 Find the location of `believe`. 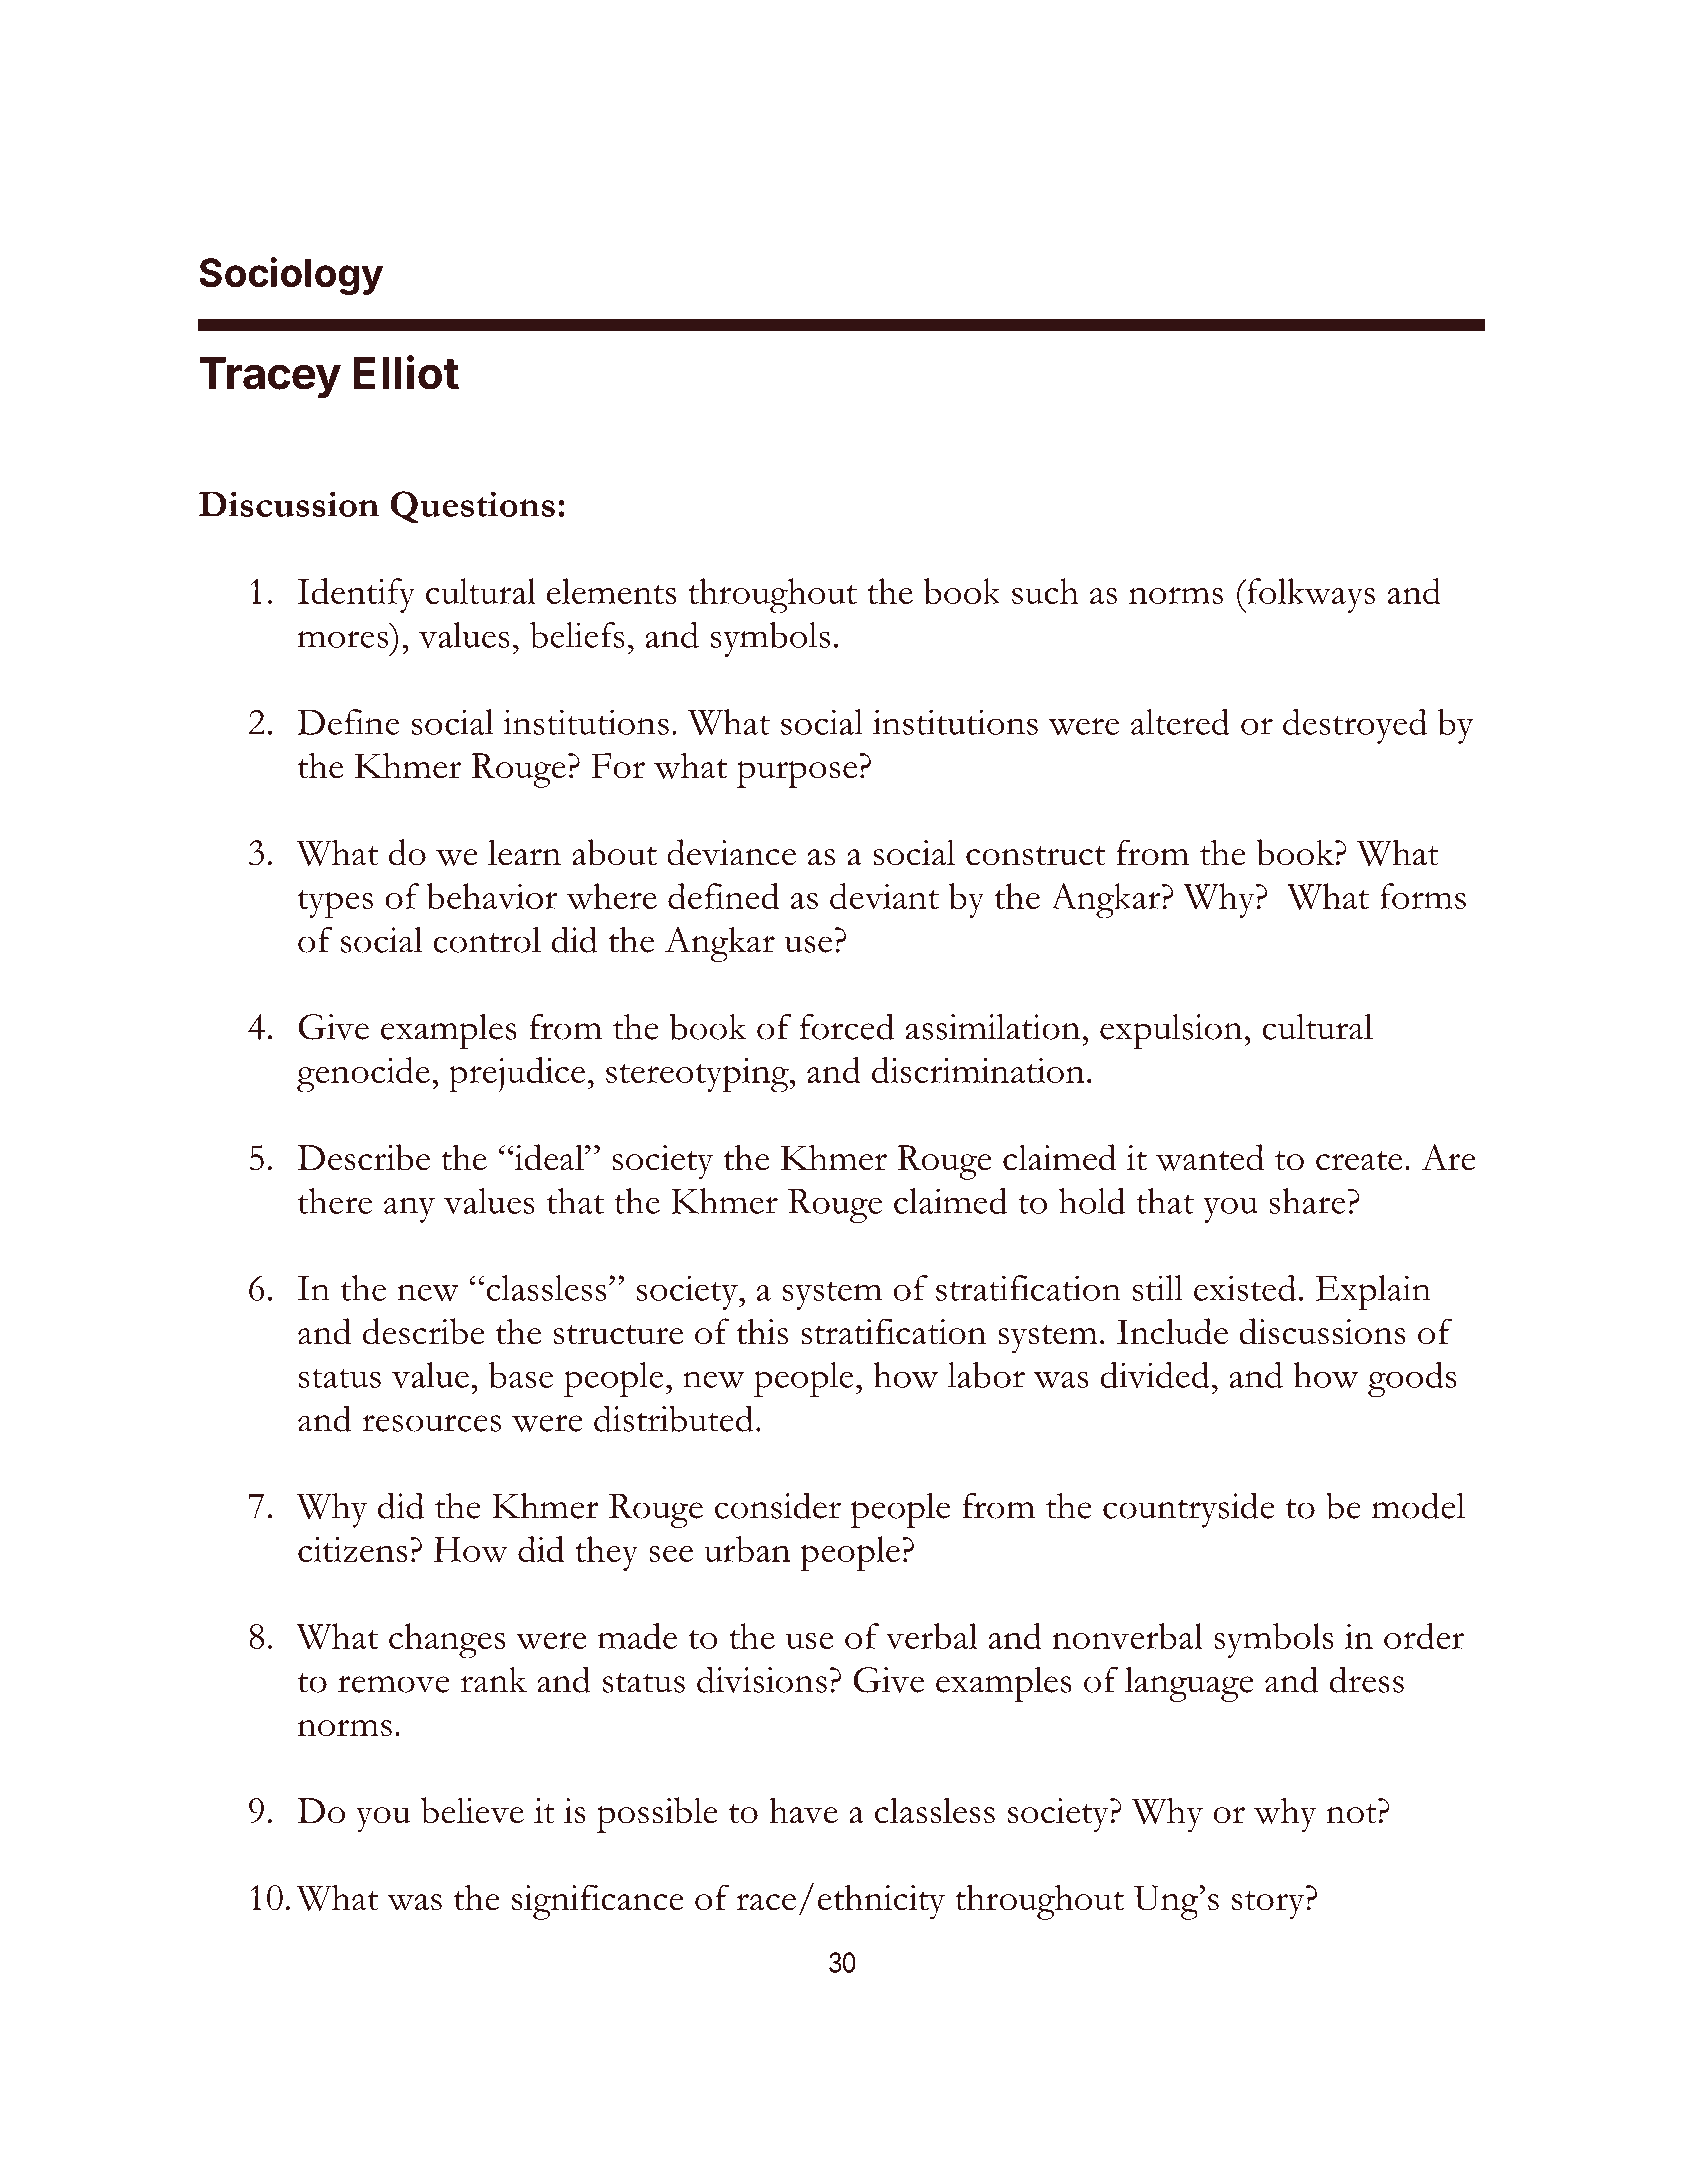

believe is located at coordinates (472, 1810).
